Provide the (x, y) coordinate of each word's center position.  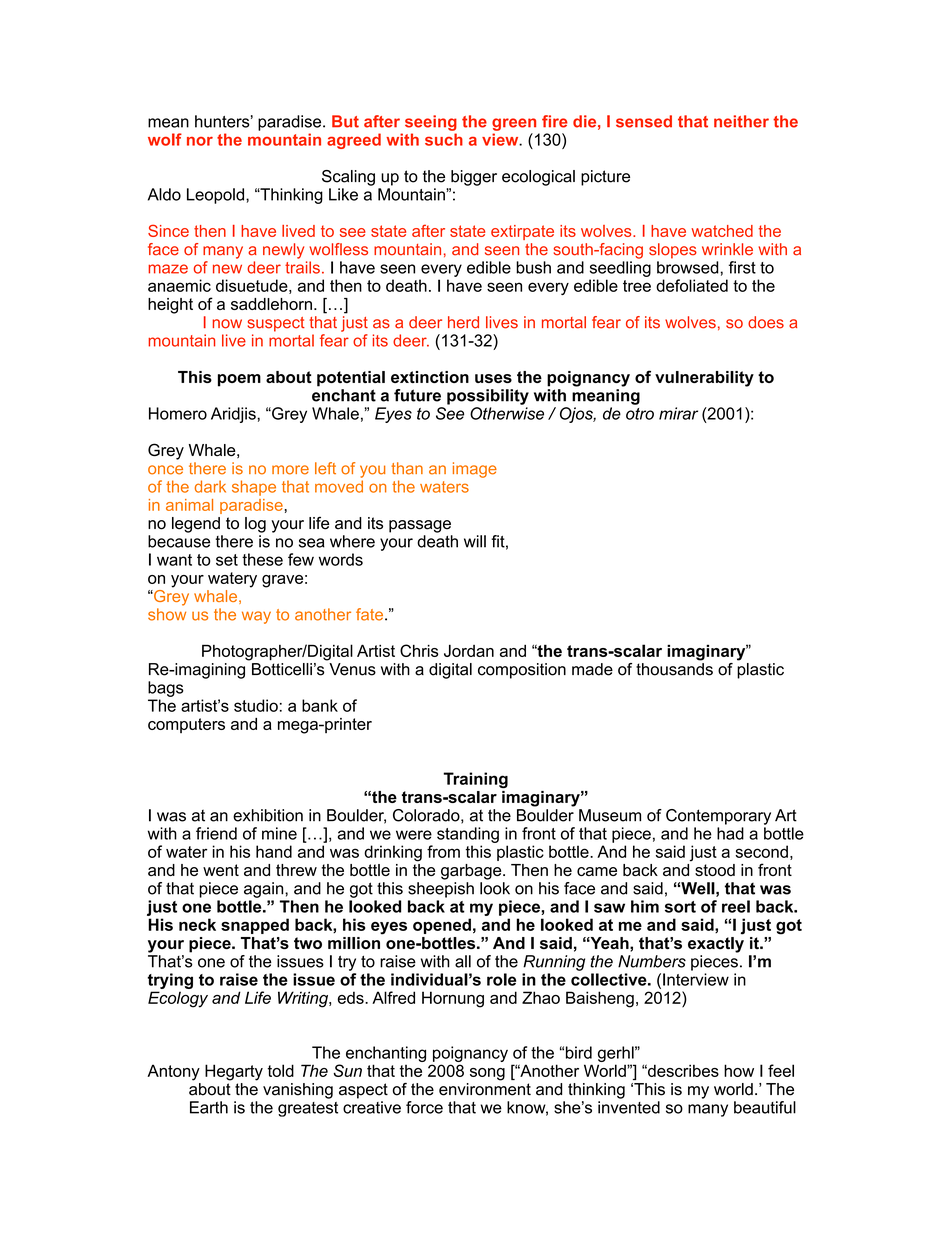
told (281, 1070)
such (444, 139)
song (487, 1074)
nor (200, 141)
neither (741, 121)
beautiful (765, 1107)
